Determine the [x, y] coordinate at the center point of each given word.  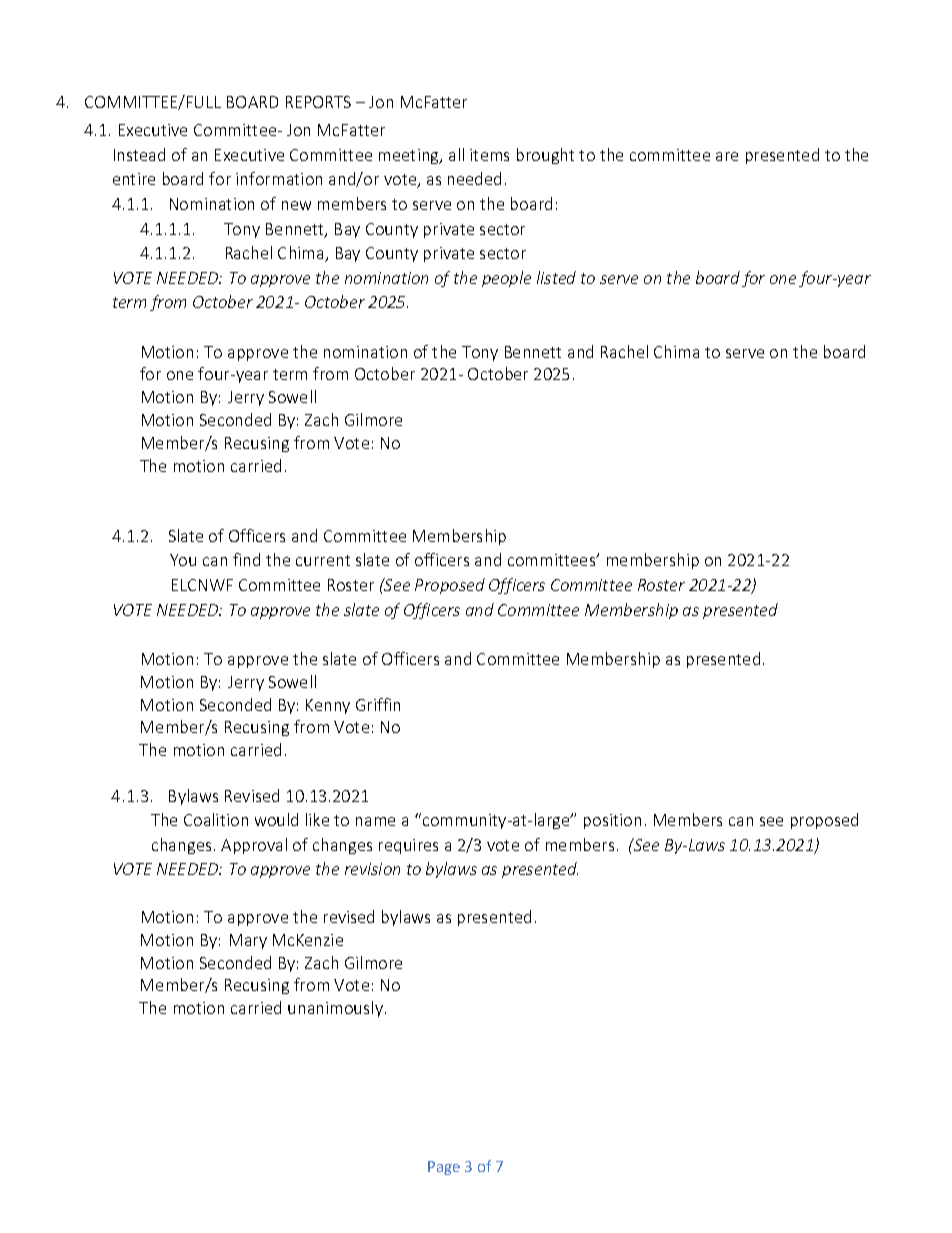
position [612, 821]
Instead [139, 154]
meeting [410, 156]
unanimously [335, 1009]
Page [444, 1168]
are [727, 156]
